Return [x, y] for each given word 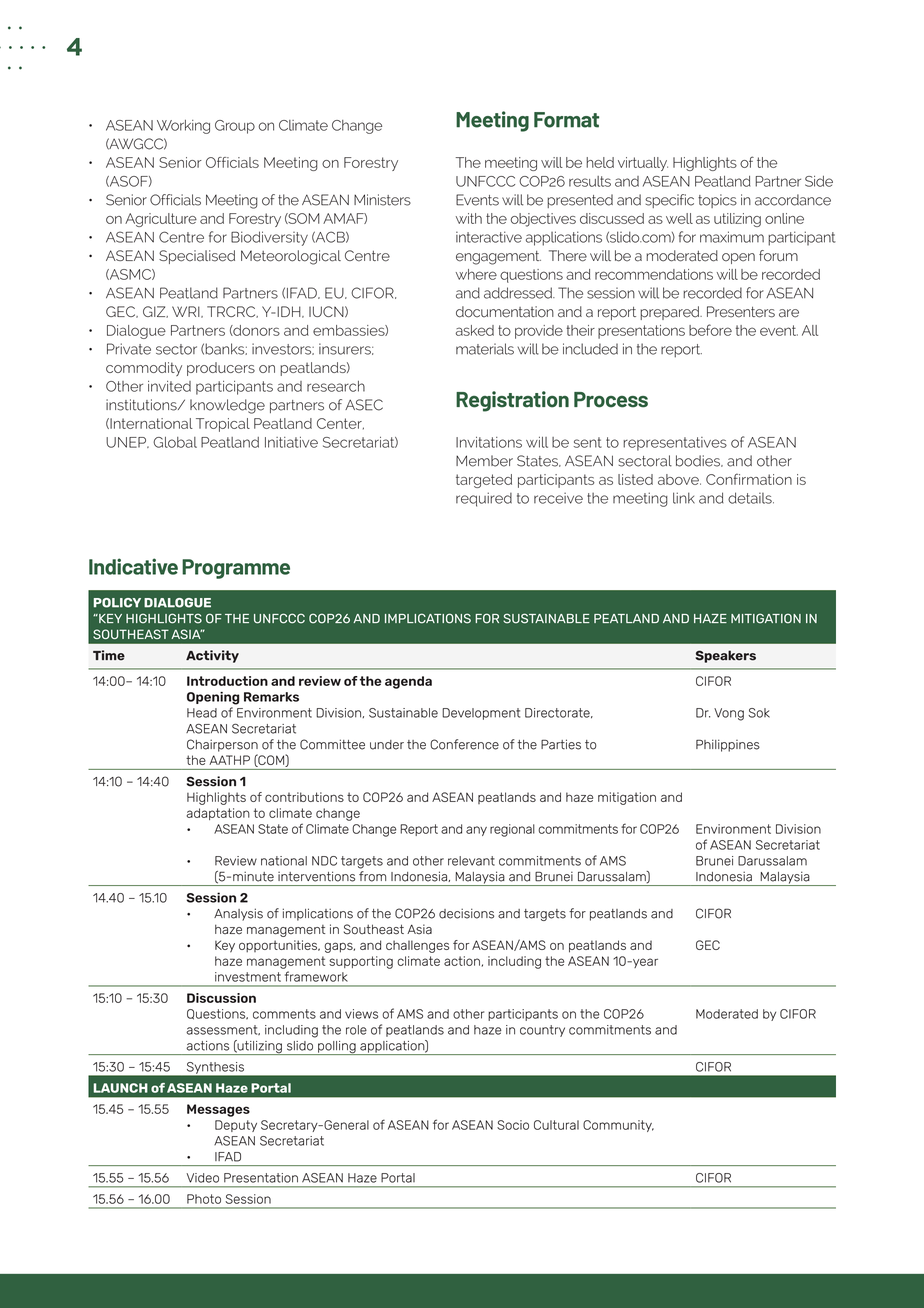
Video [202, 1178]
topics [717, 201]
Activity [212, 656]
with [469, 218]
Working [183, 127]
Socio [513, 1125]
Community [618, 1126]
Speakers [725, 656]
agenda [408, 682]
